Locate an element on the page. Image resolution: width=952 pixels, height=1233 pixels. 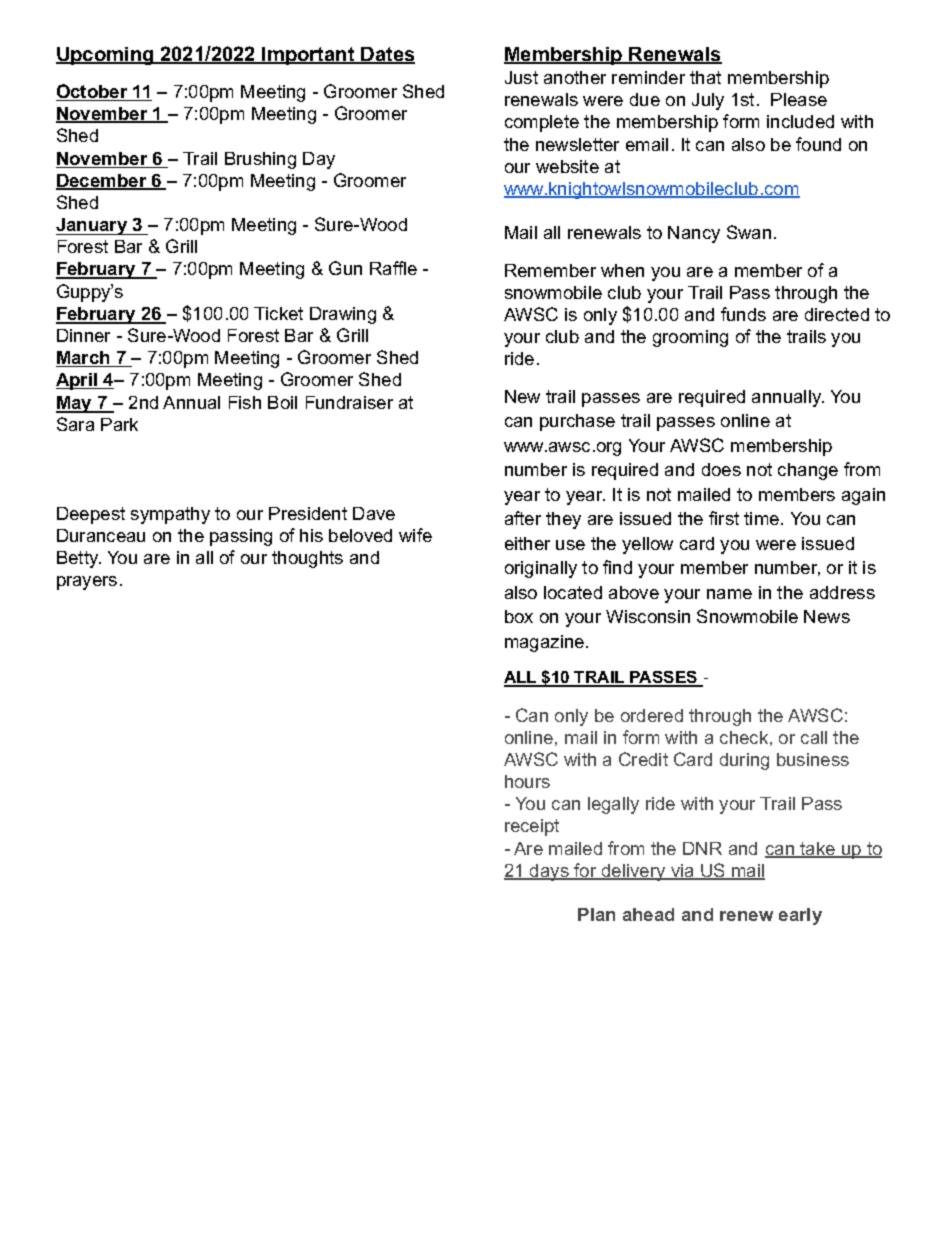
Just is located at coordinates (521, 77).
